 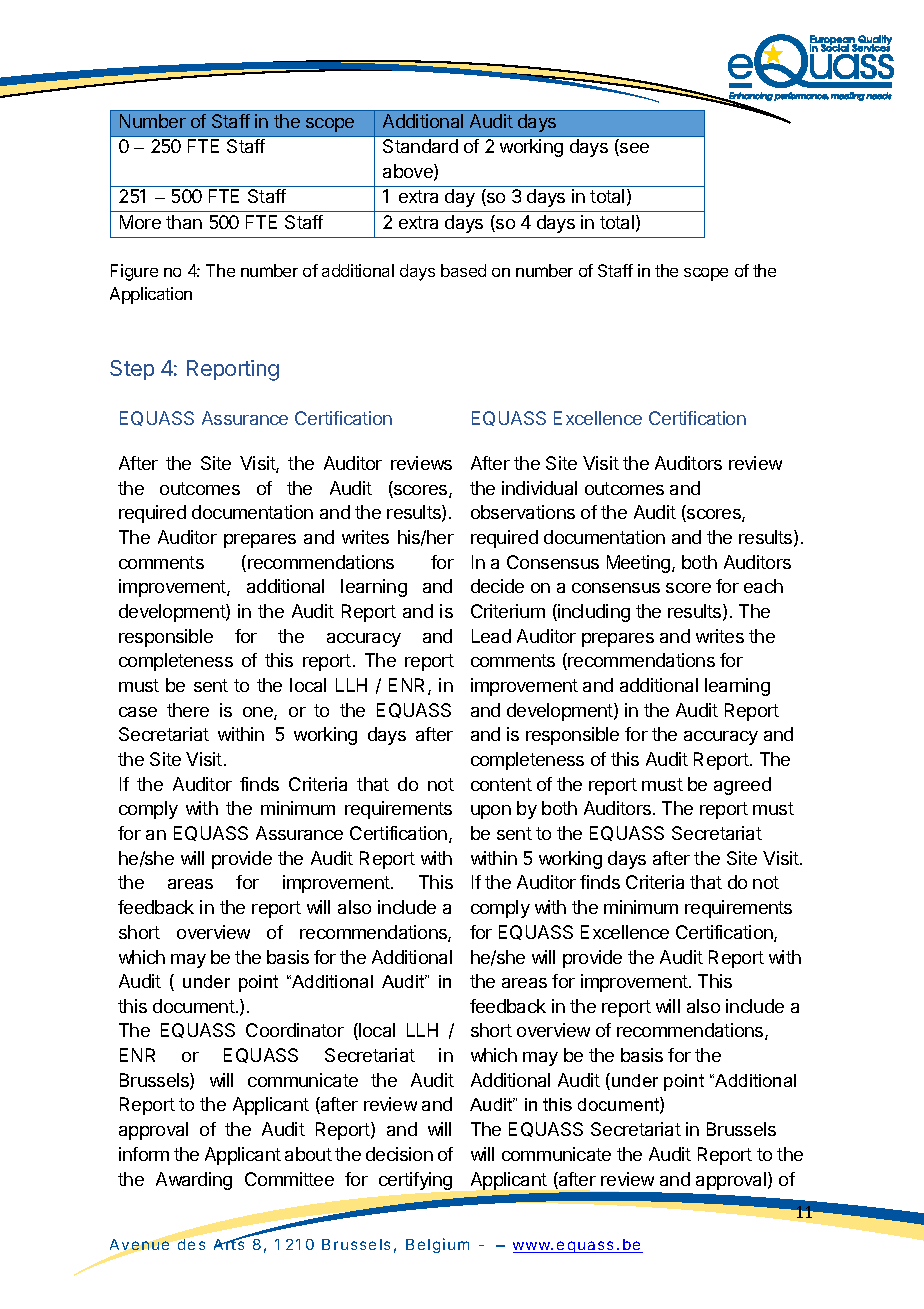 What do you see at coordinates (593, 613) in the screenshot?
I see `including` at bounding box center [593, 613].
